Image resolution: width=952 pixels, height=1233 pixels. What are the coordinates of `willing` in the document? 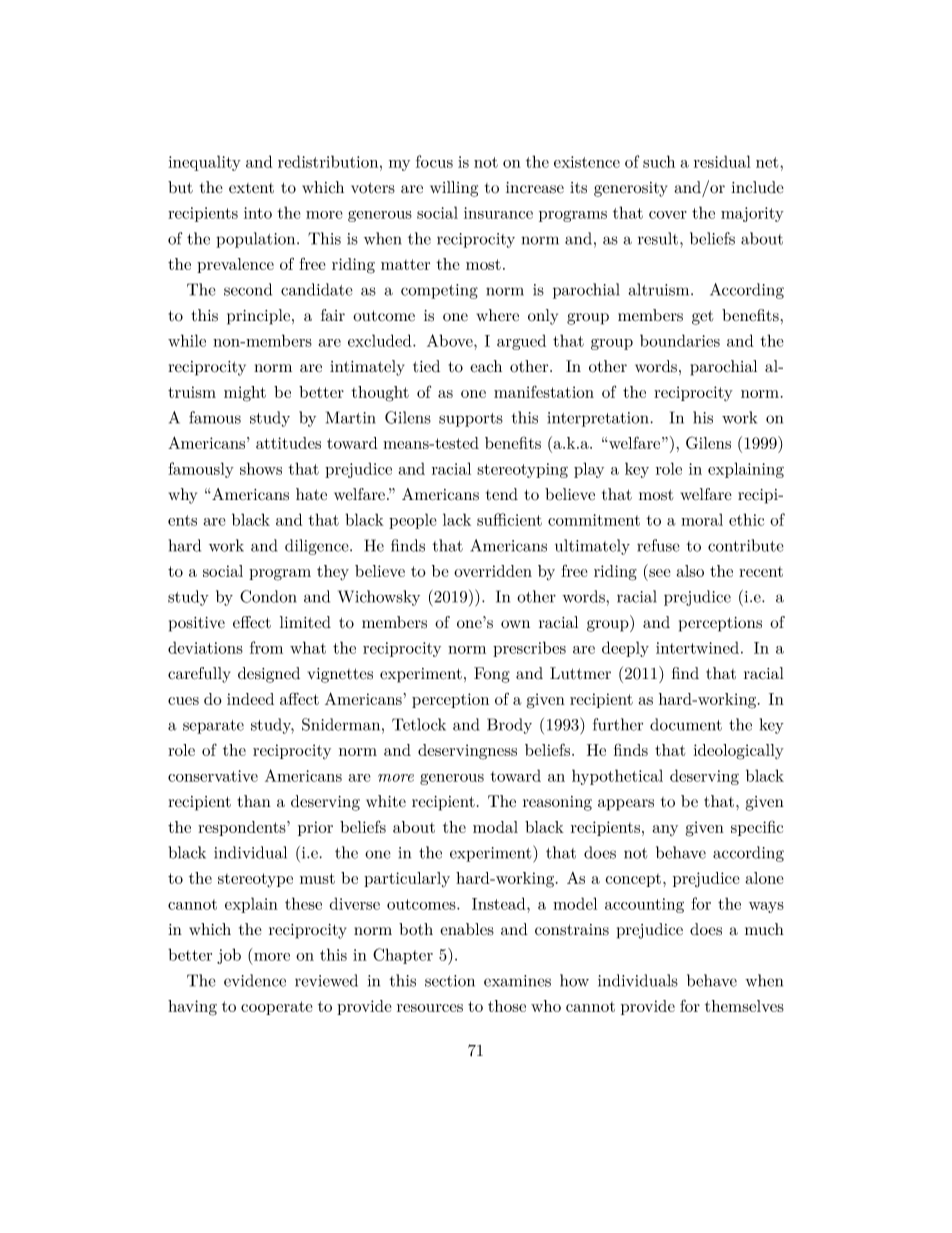 It's located at (454, 189).
